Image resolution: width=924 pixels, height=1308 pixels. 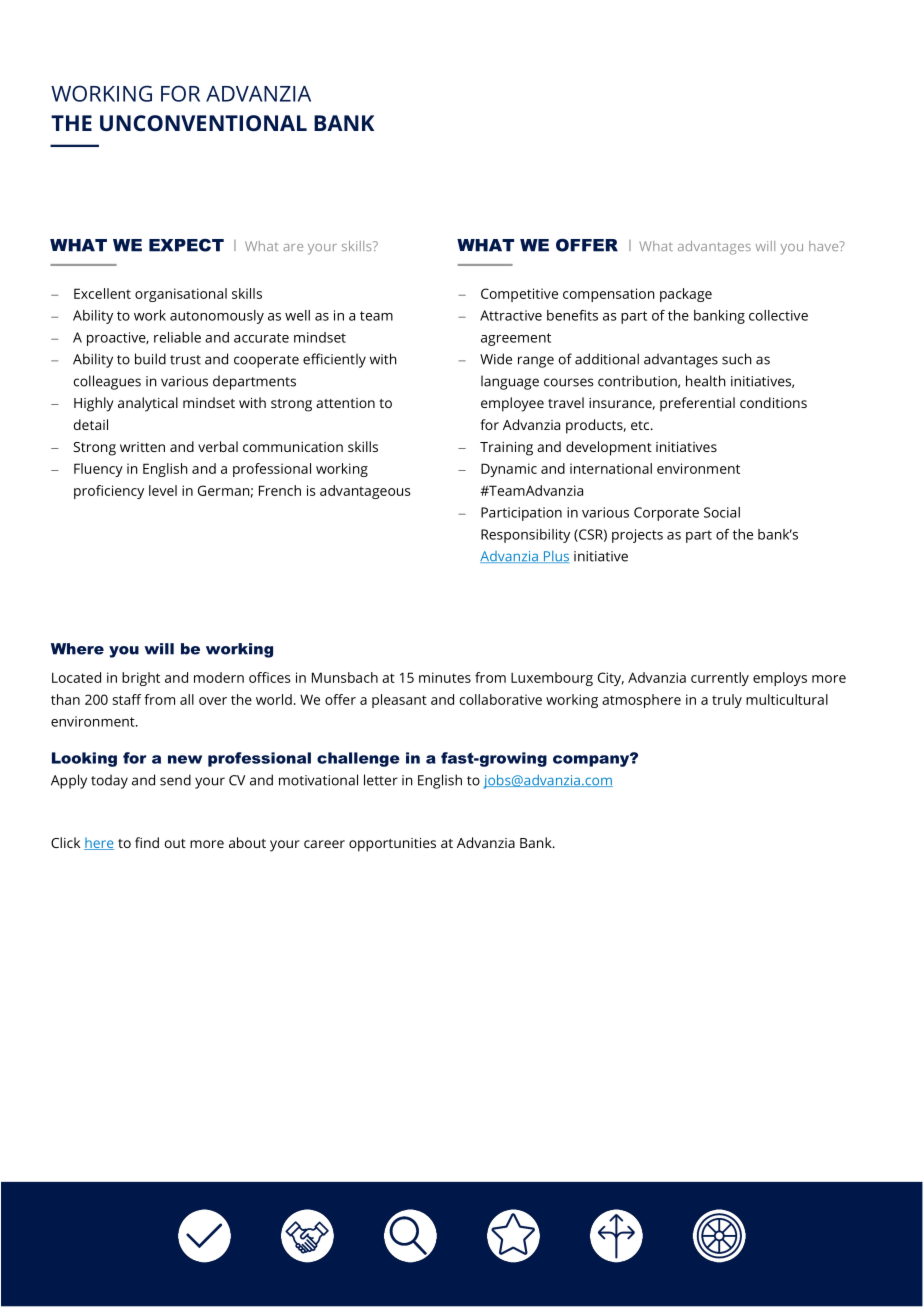 What do you see at coordinates (697, 404) in the image?
I see `preferential` at bounding box center [697, 404].
